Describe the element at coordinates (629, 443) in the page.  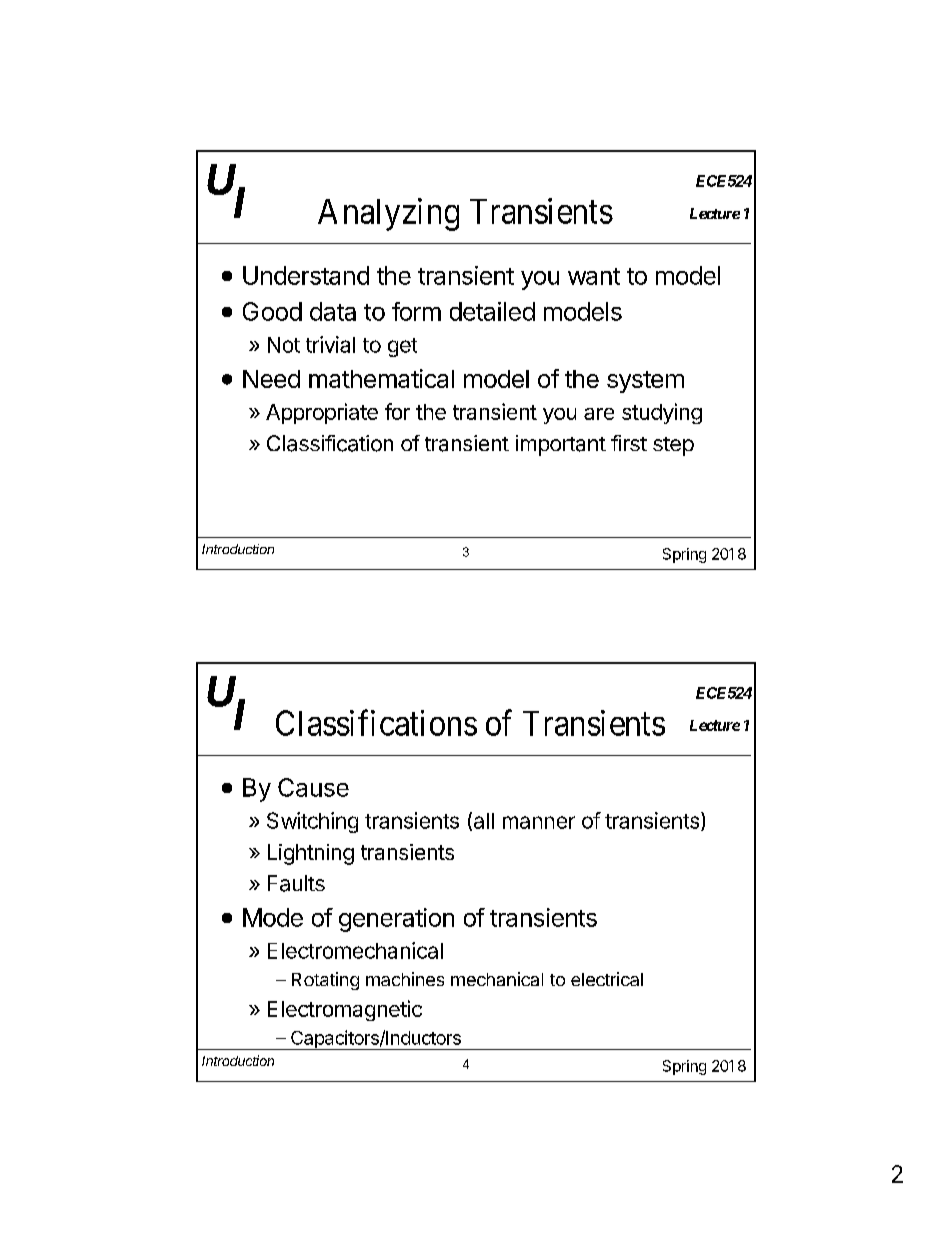
I see `first` at that location.
